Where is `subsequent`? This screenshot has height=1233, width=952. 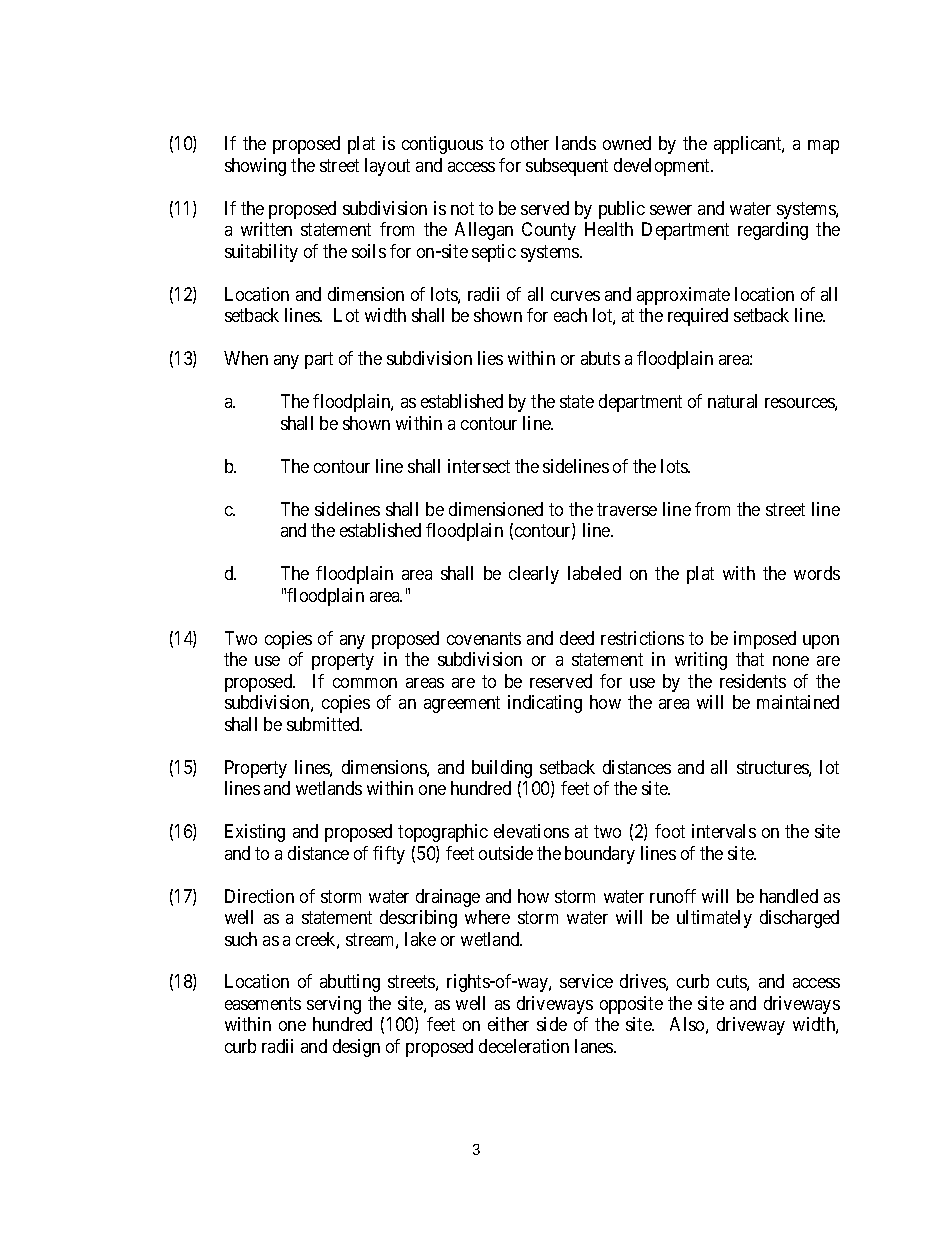
subsequent is located at coordinates (567, 167).
